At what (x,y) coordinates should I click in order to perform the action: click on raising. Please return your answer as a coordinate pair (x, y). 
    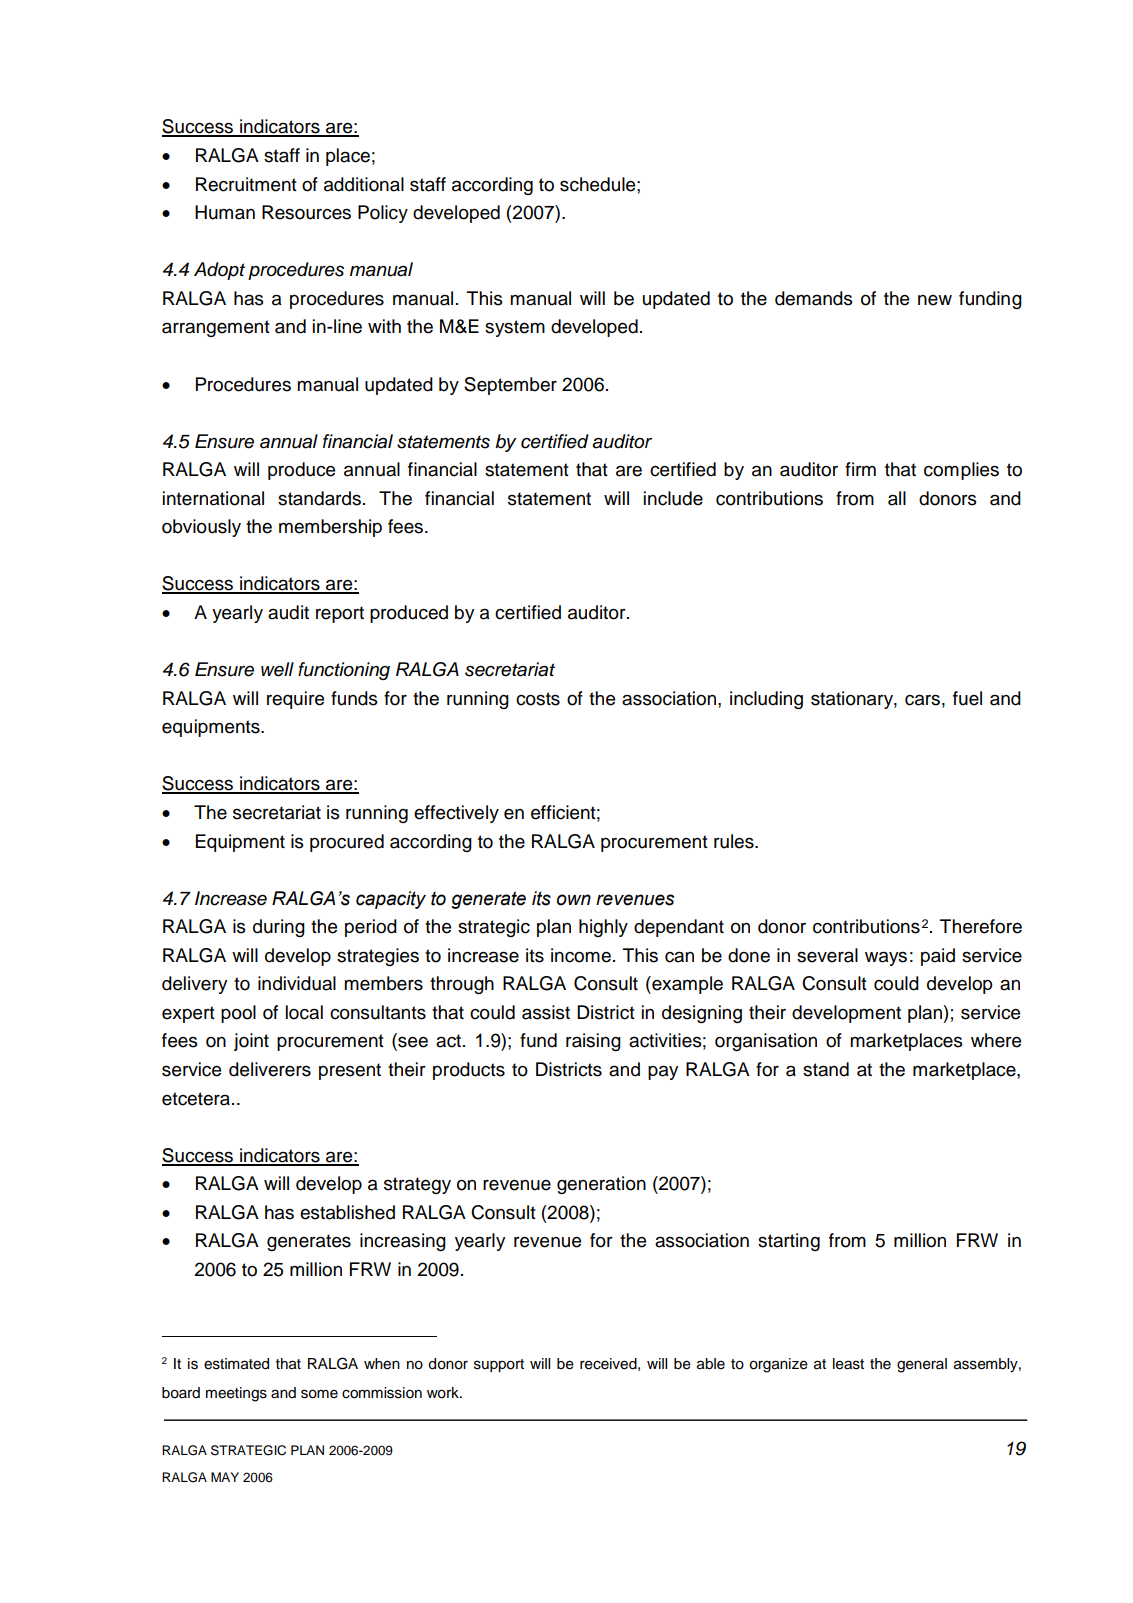
    Looking at the image, I should click on (593, 1042).
